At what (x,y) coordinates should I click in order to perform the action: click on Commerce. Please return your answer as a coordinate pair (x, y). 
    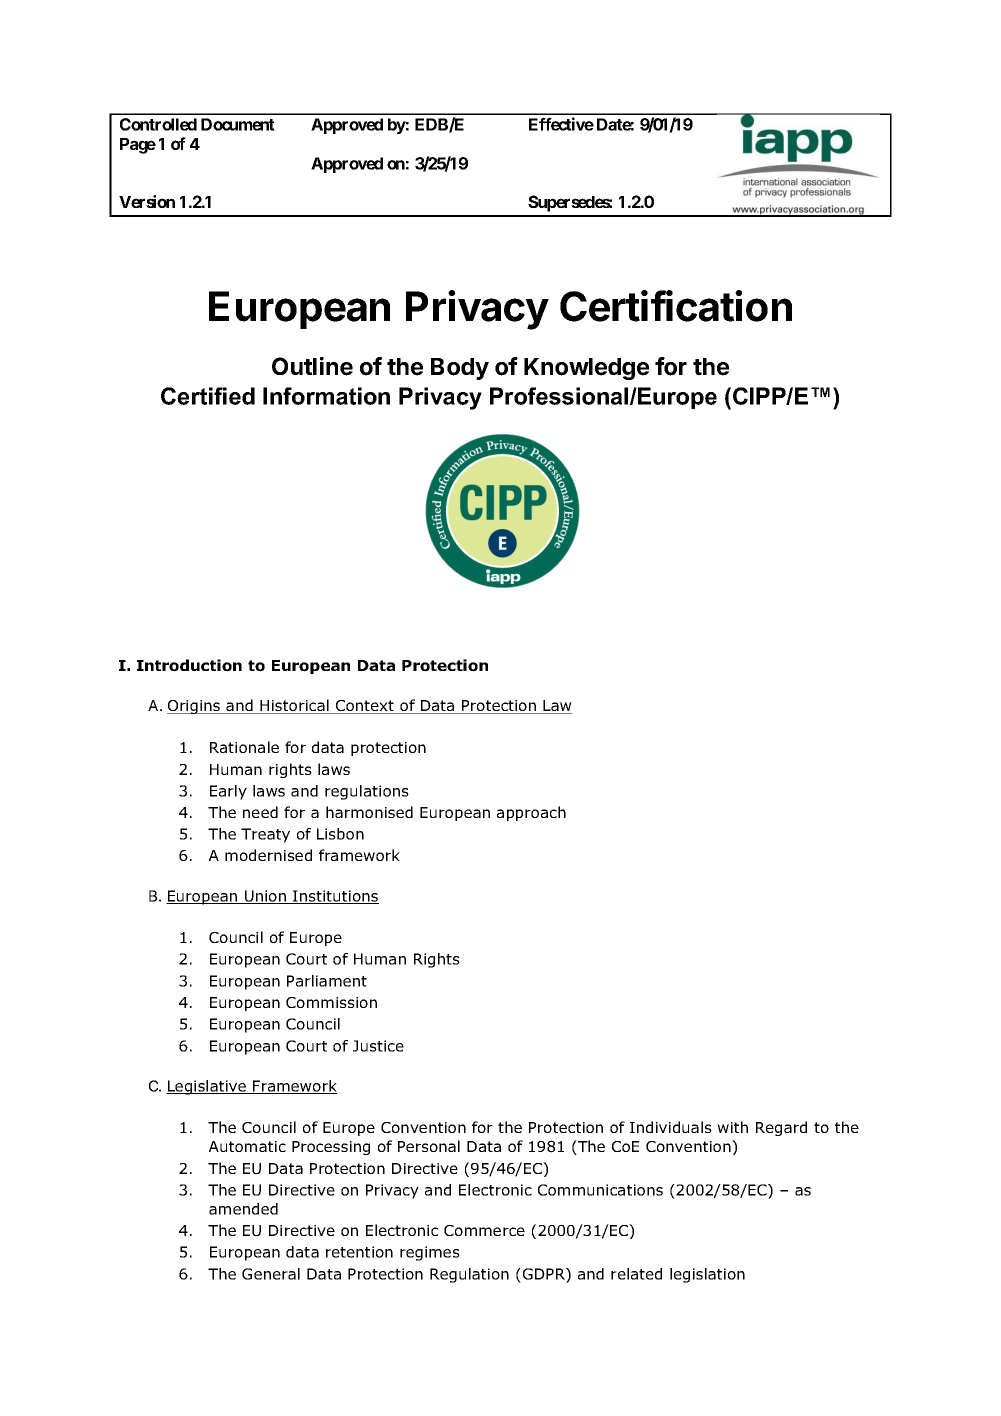
    Looking at the image, I should click on (484, 1230).
